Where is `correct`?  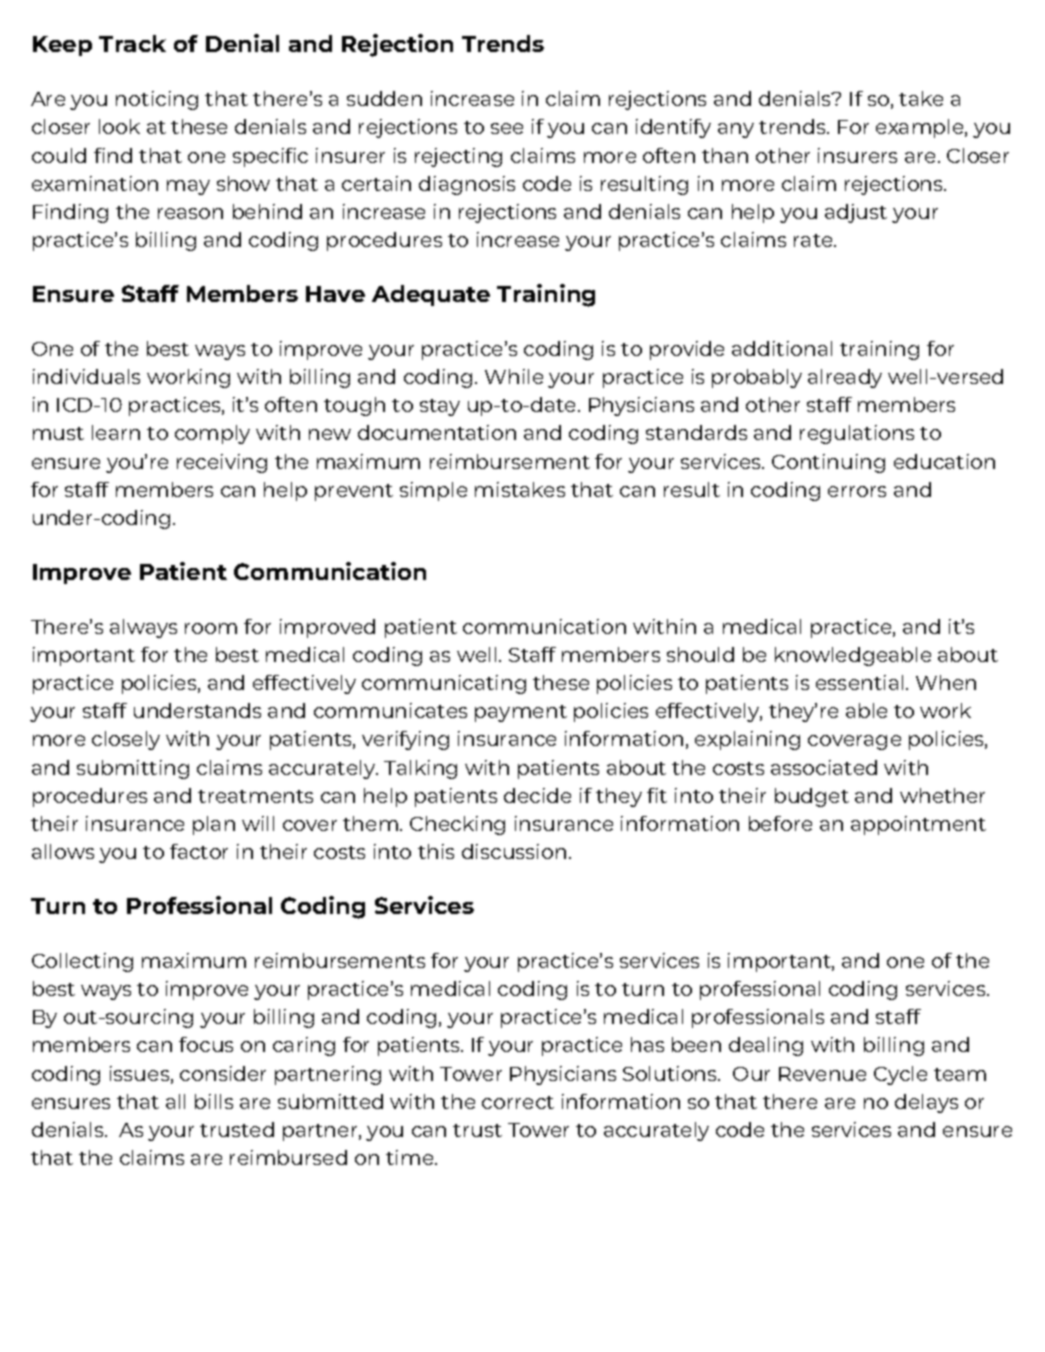 correct is located at coordinates (518, 1102).
